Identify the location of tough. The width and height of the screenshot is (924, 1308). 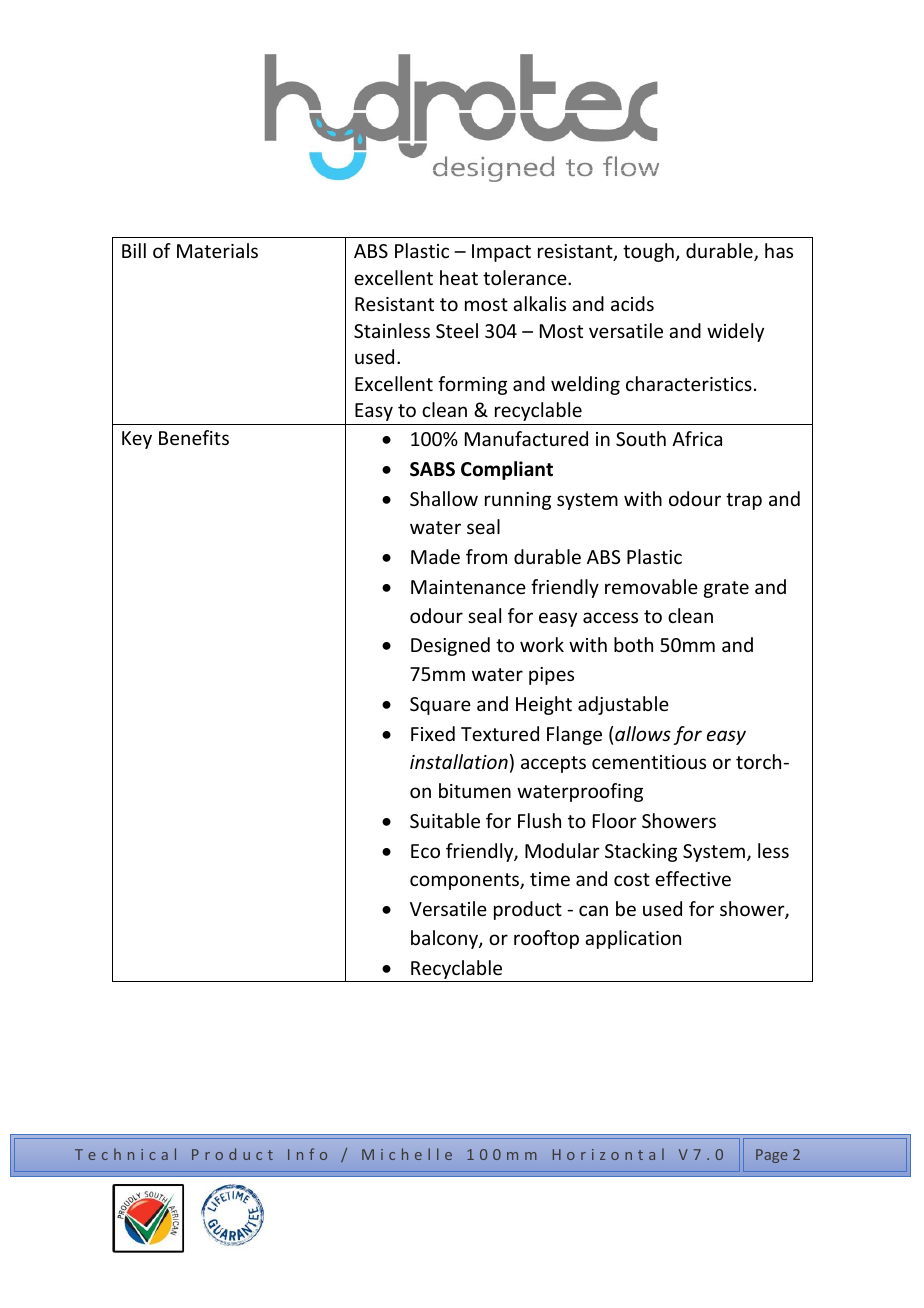
(648, 252).
